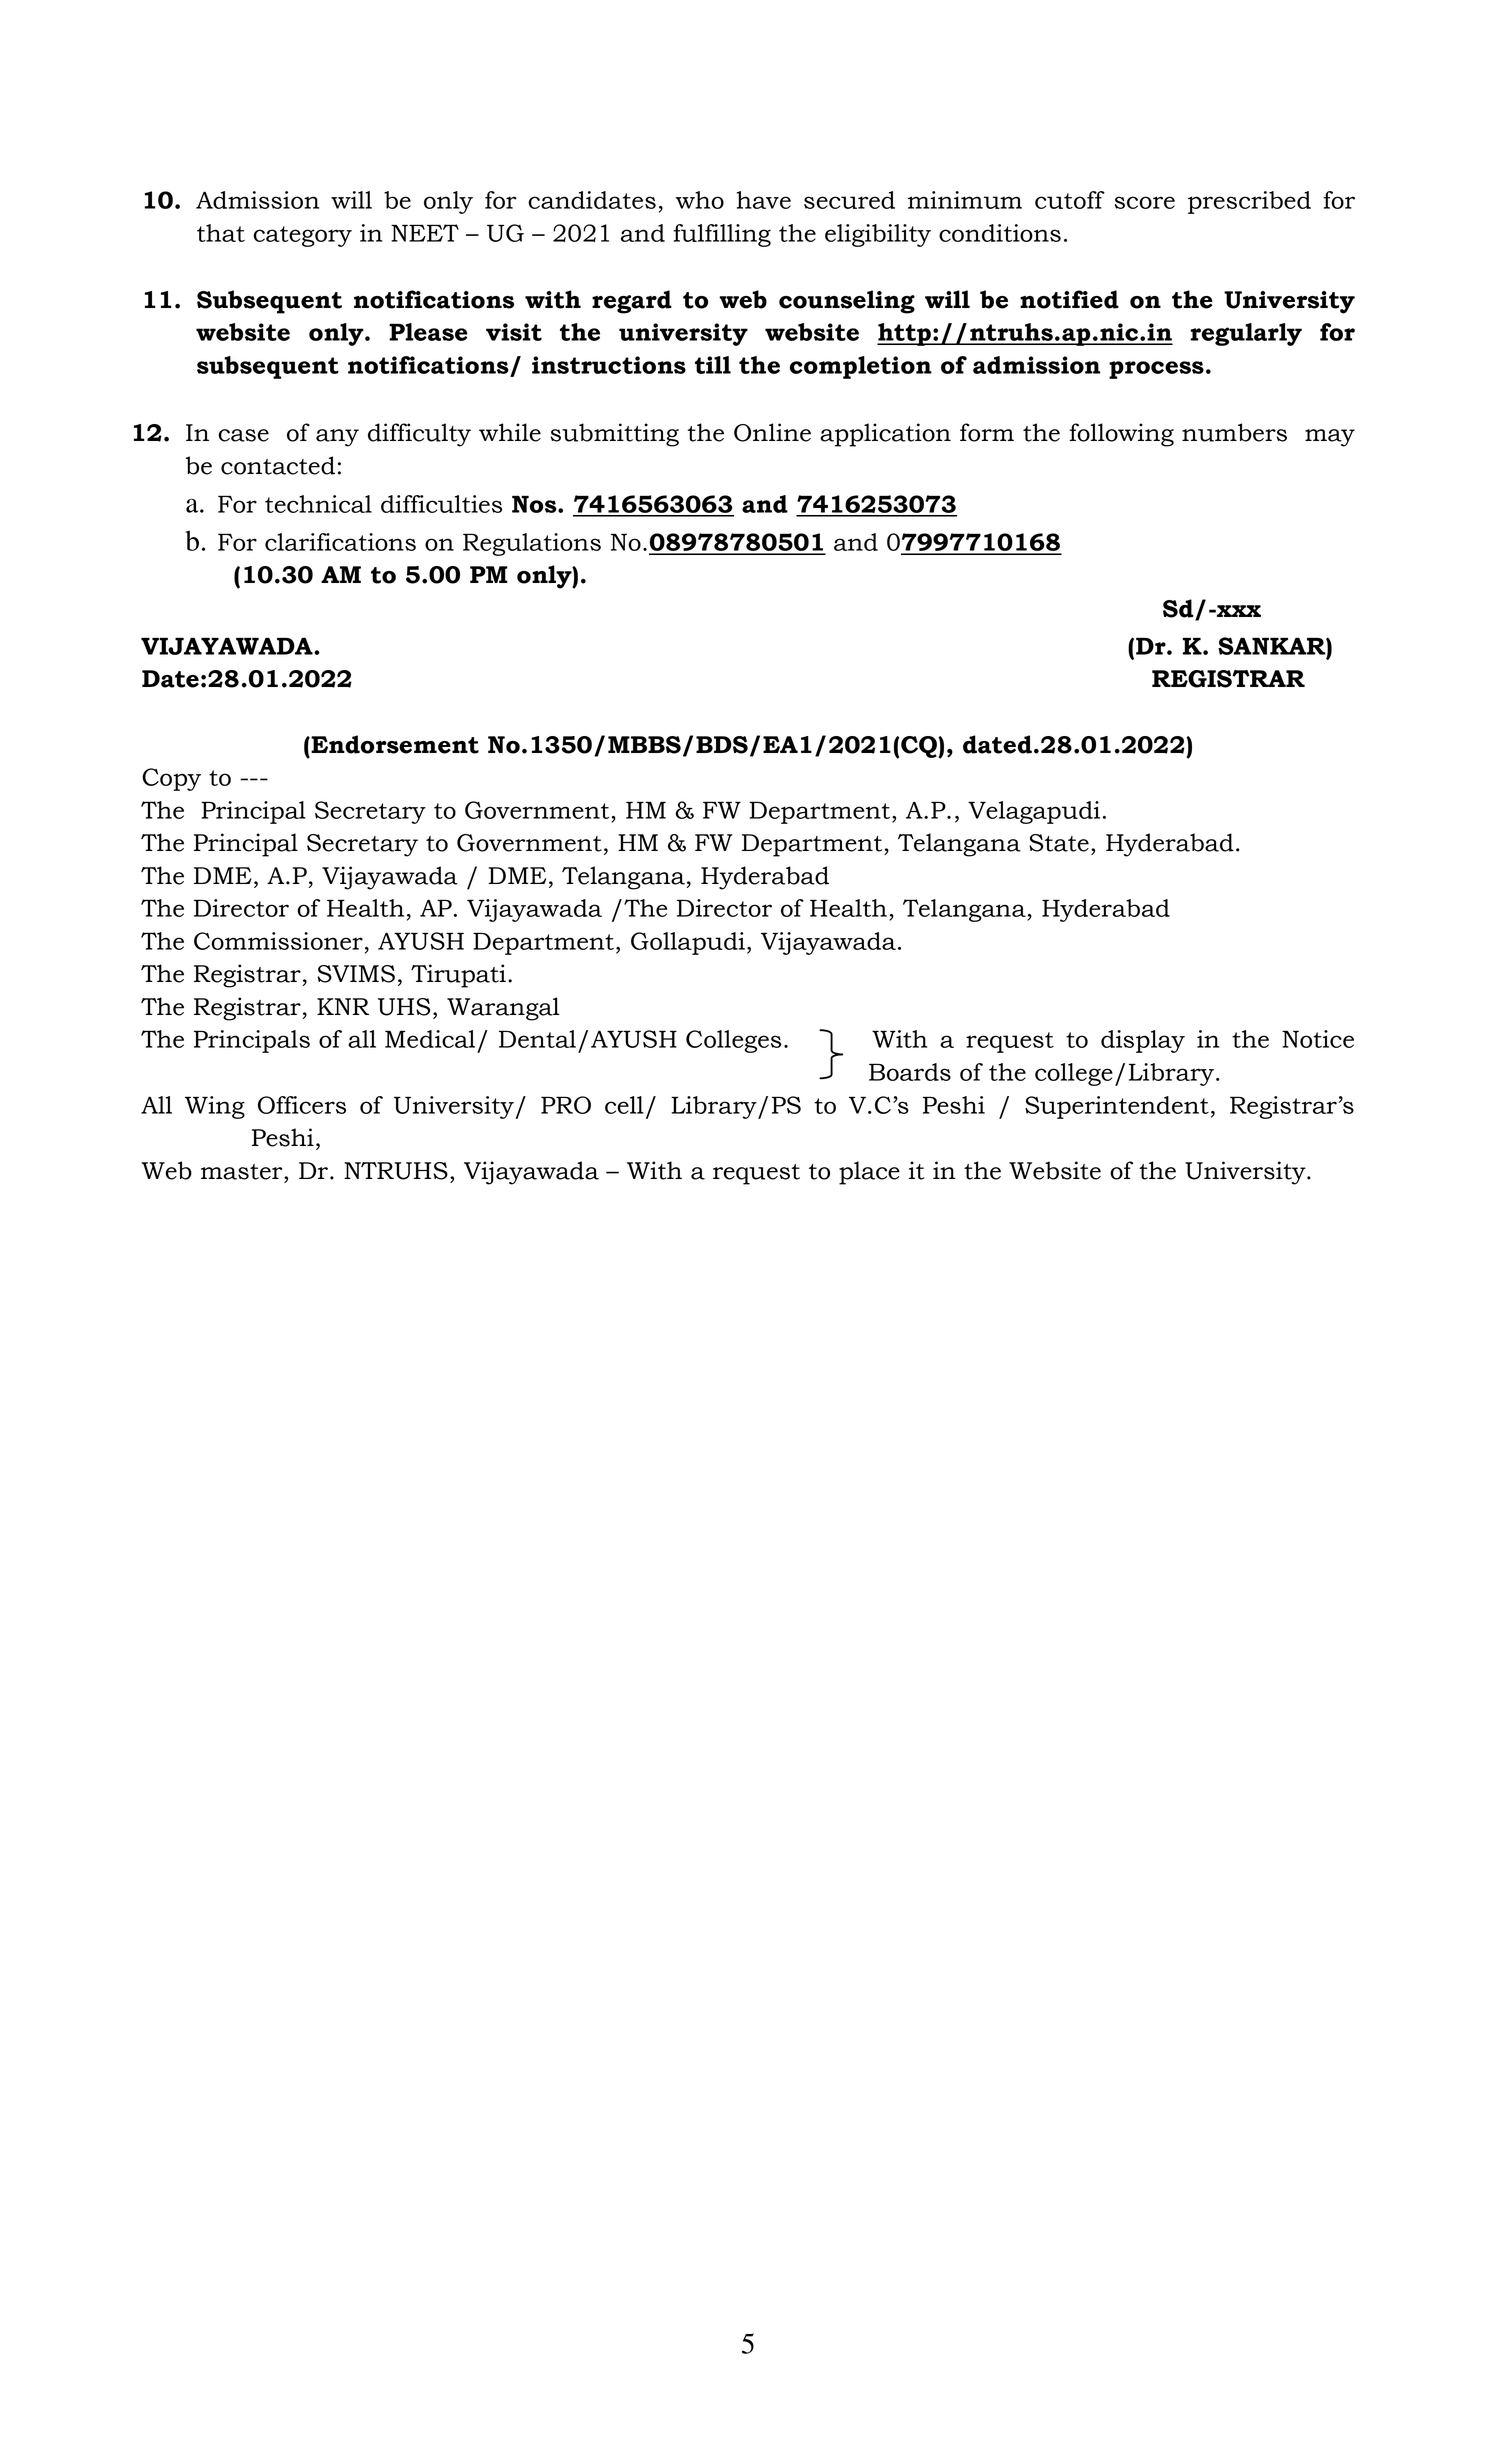  I want to click on Endorsement, so click(394, 744).
